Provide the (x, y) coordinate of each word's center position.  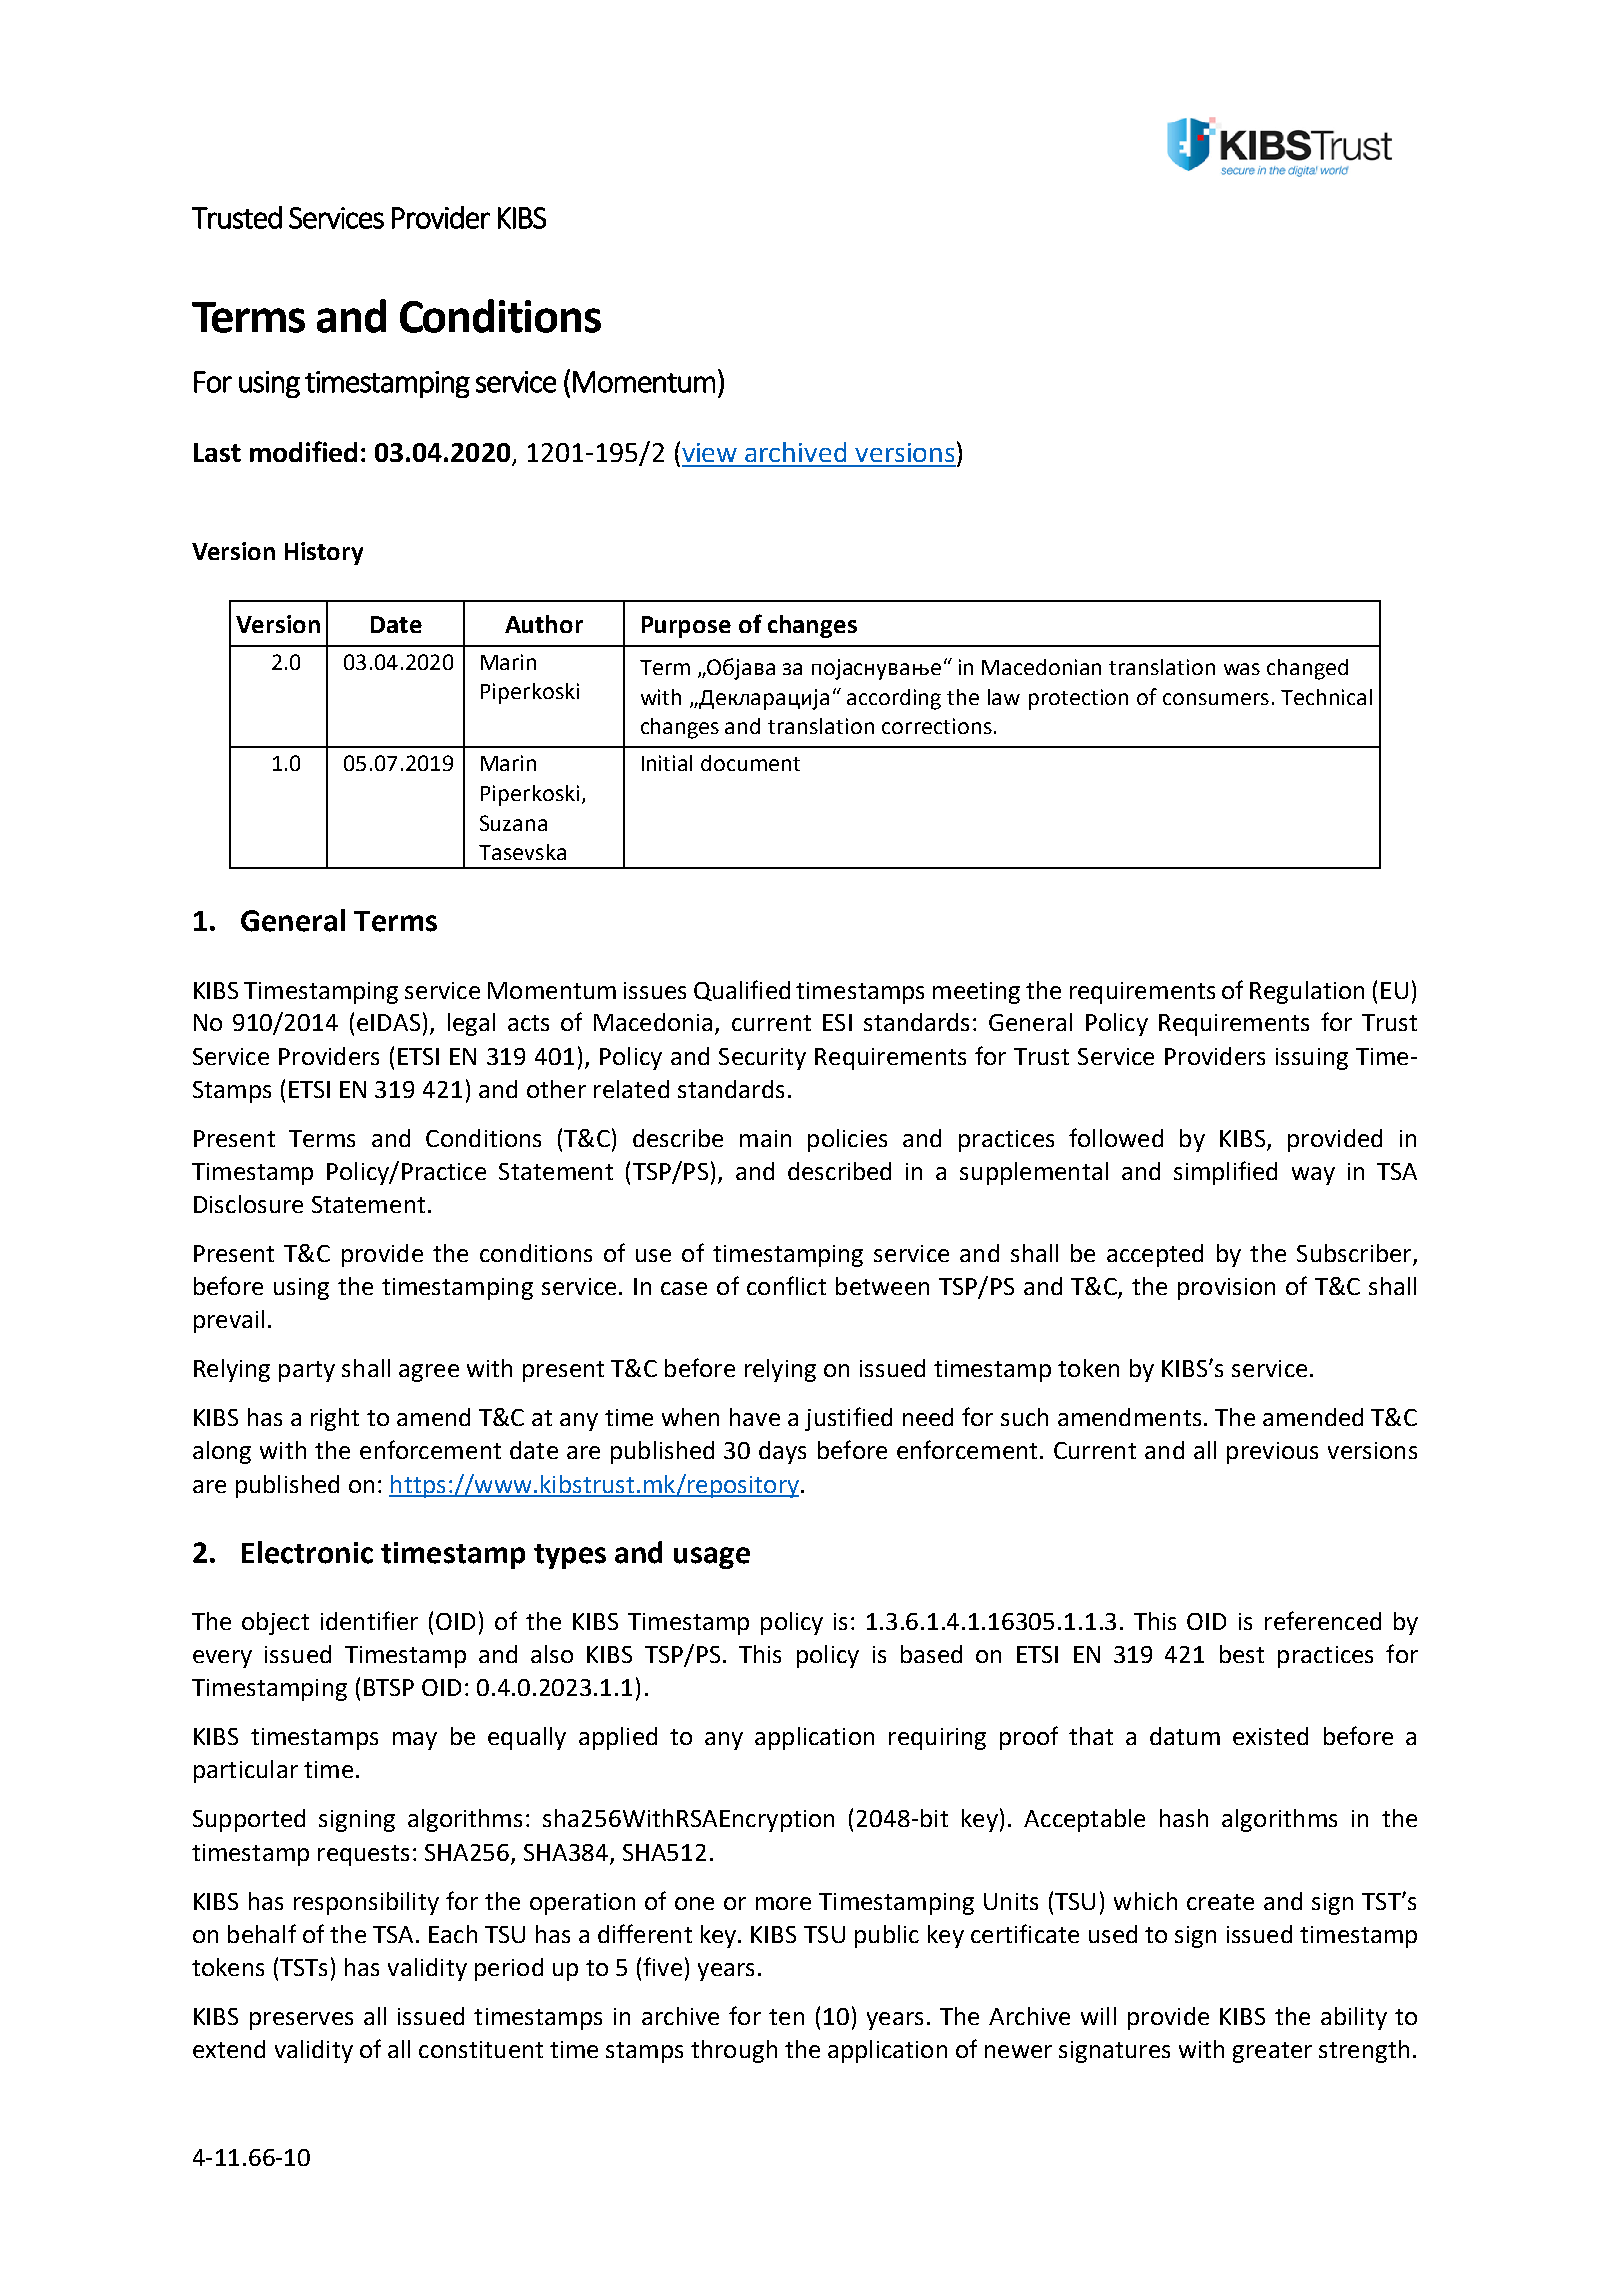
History (324, 553)
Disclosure (248, 1204)
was (1242, 669)
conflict (786, 1285)
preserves (301, 2021)
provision (1226, 1289)
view (709, 452)
